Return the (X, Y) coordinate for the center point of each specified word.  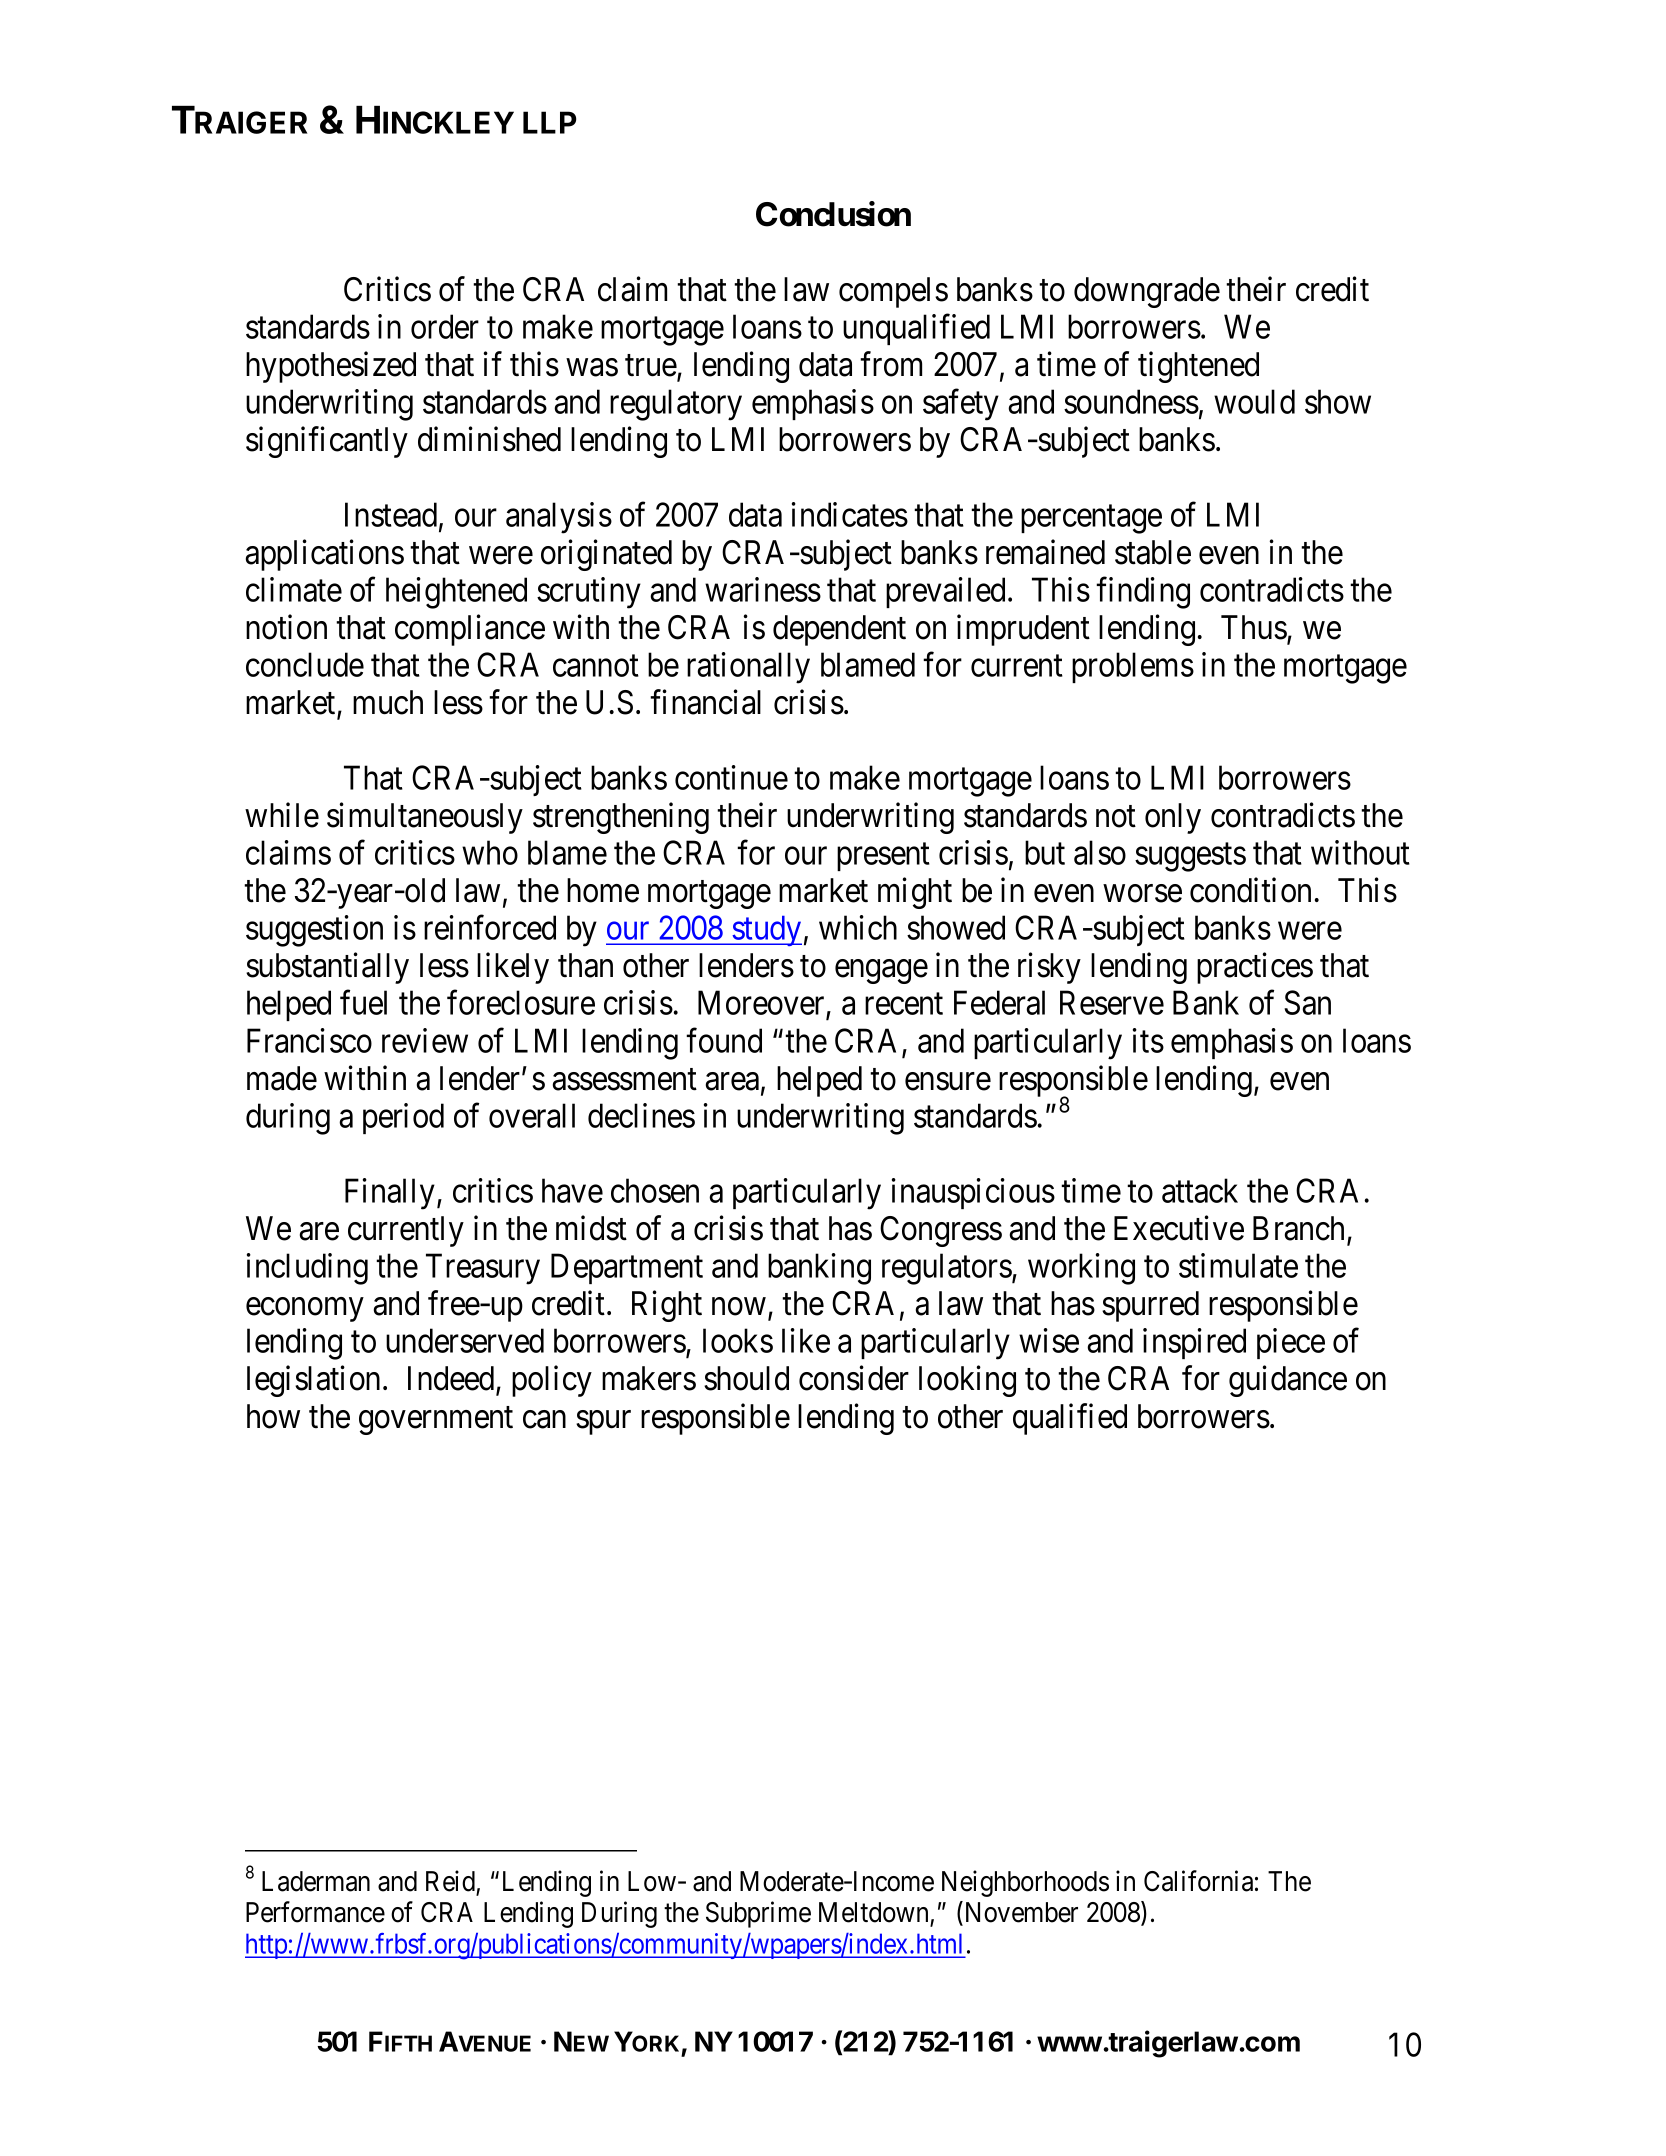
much (388, 702)
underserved (465, 1340)
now (739, 1307)
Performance (315, 1912)
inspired (1194, 1343)
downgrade (1147, 292)
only (1173, 818)
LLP (549, 122)
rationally (748, 668)
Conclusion (833, 214)
